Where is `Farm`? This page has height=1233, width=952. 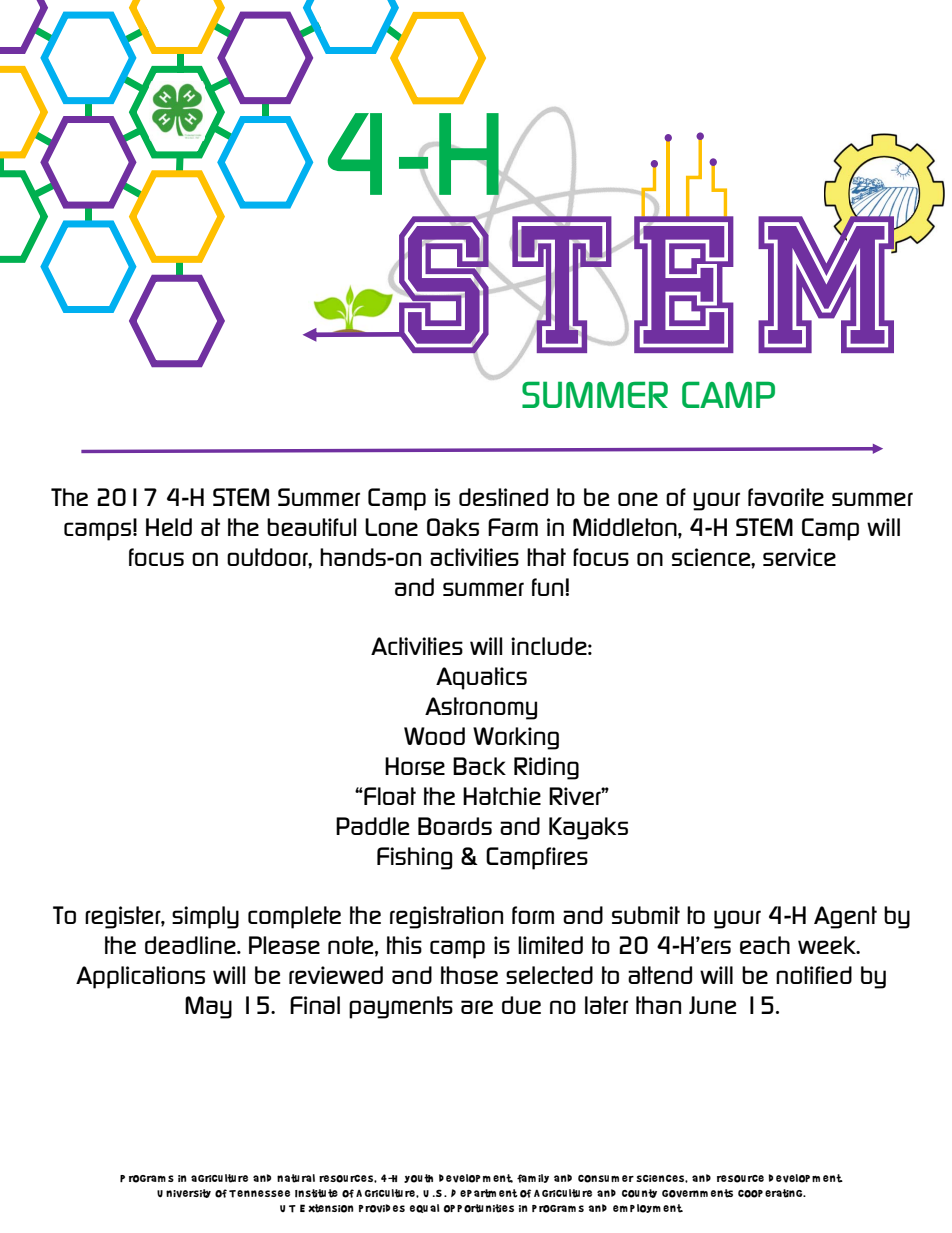
Farm is located at coordinates (513, 527).
